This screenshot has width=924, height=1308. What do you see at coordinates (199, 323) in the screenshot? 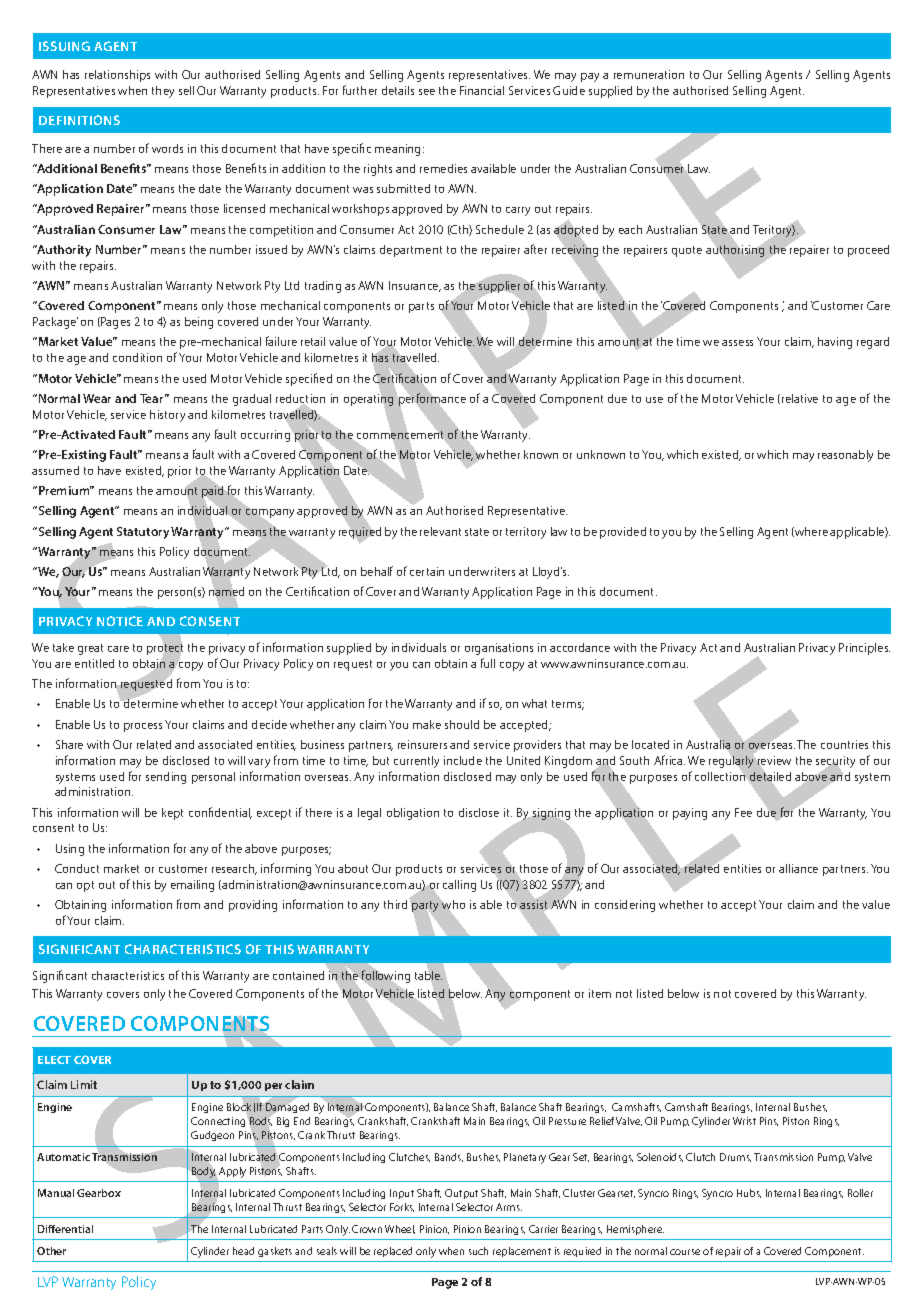
I see `being` at bounding box center [199, 323].
